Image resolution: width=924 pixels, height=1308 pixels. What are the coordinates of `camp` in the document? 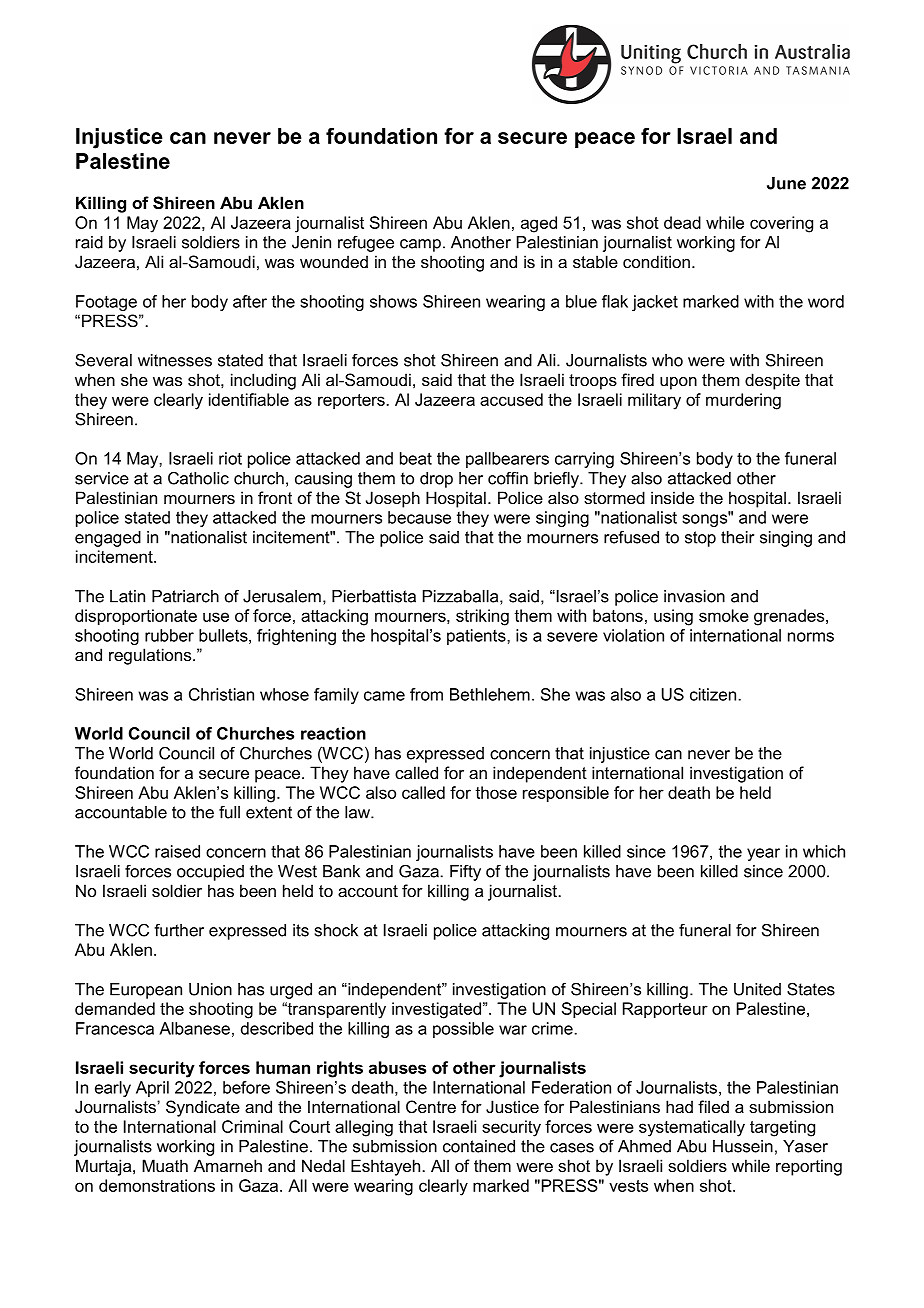 It's located at (420, 245).
